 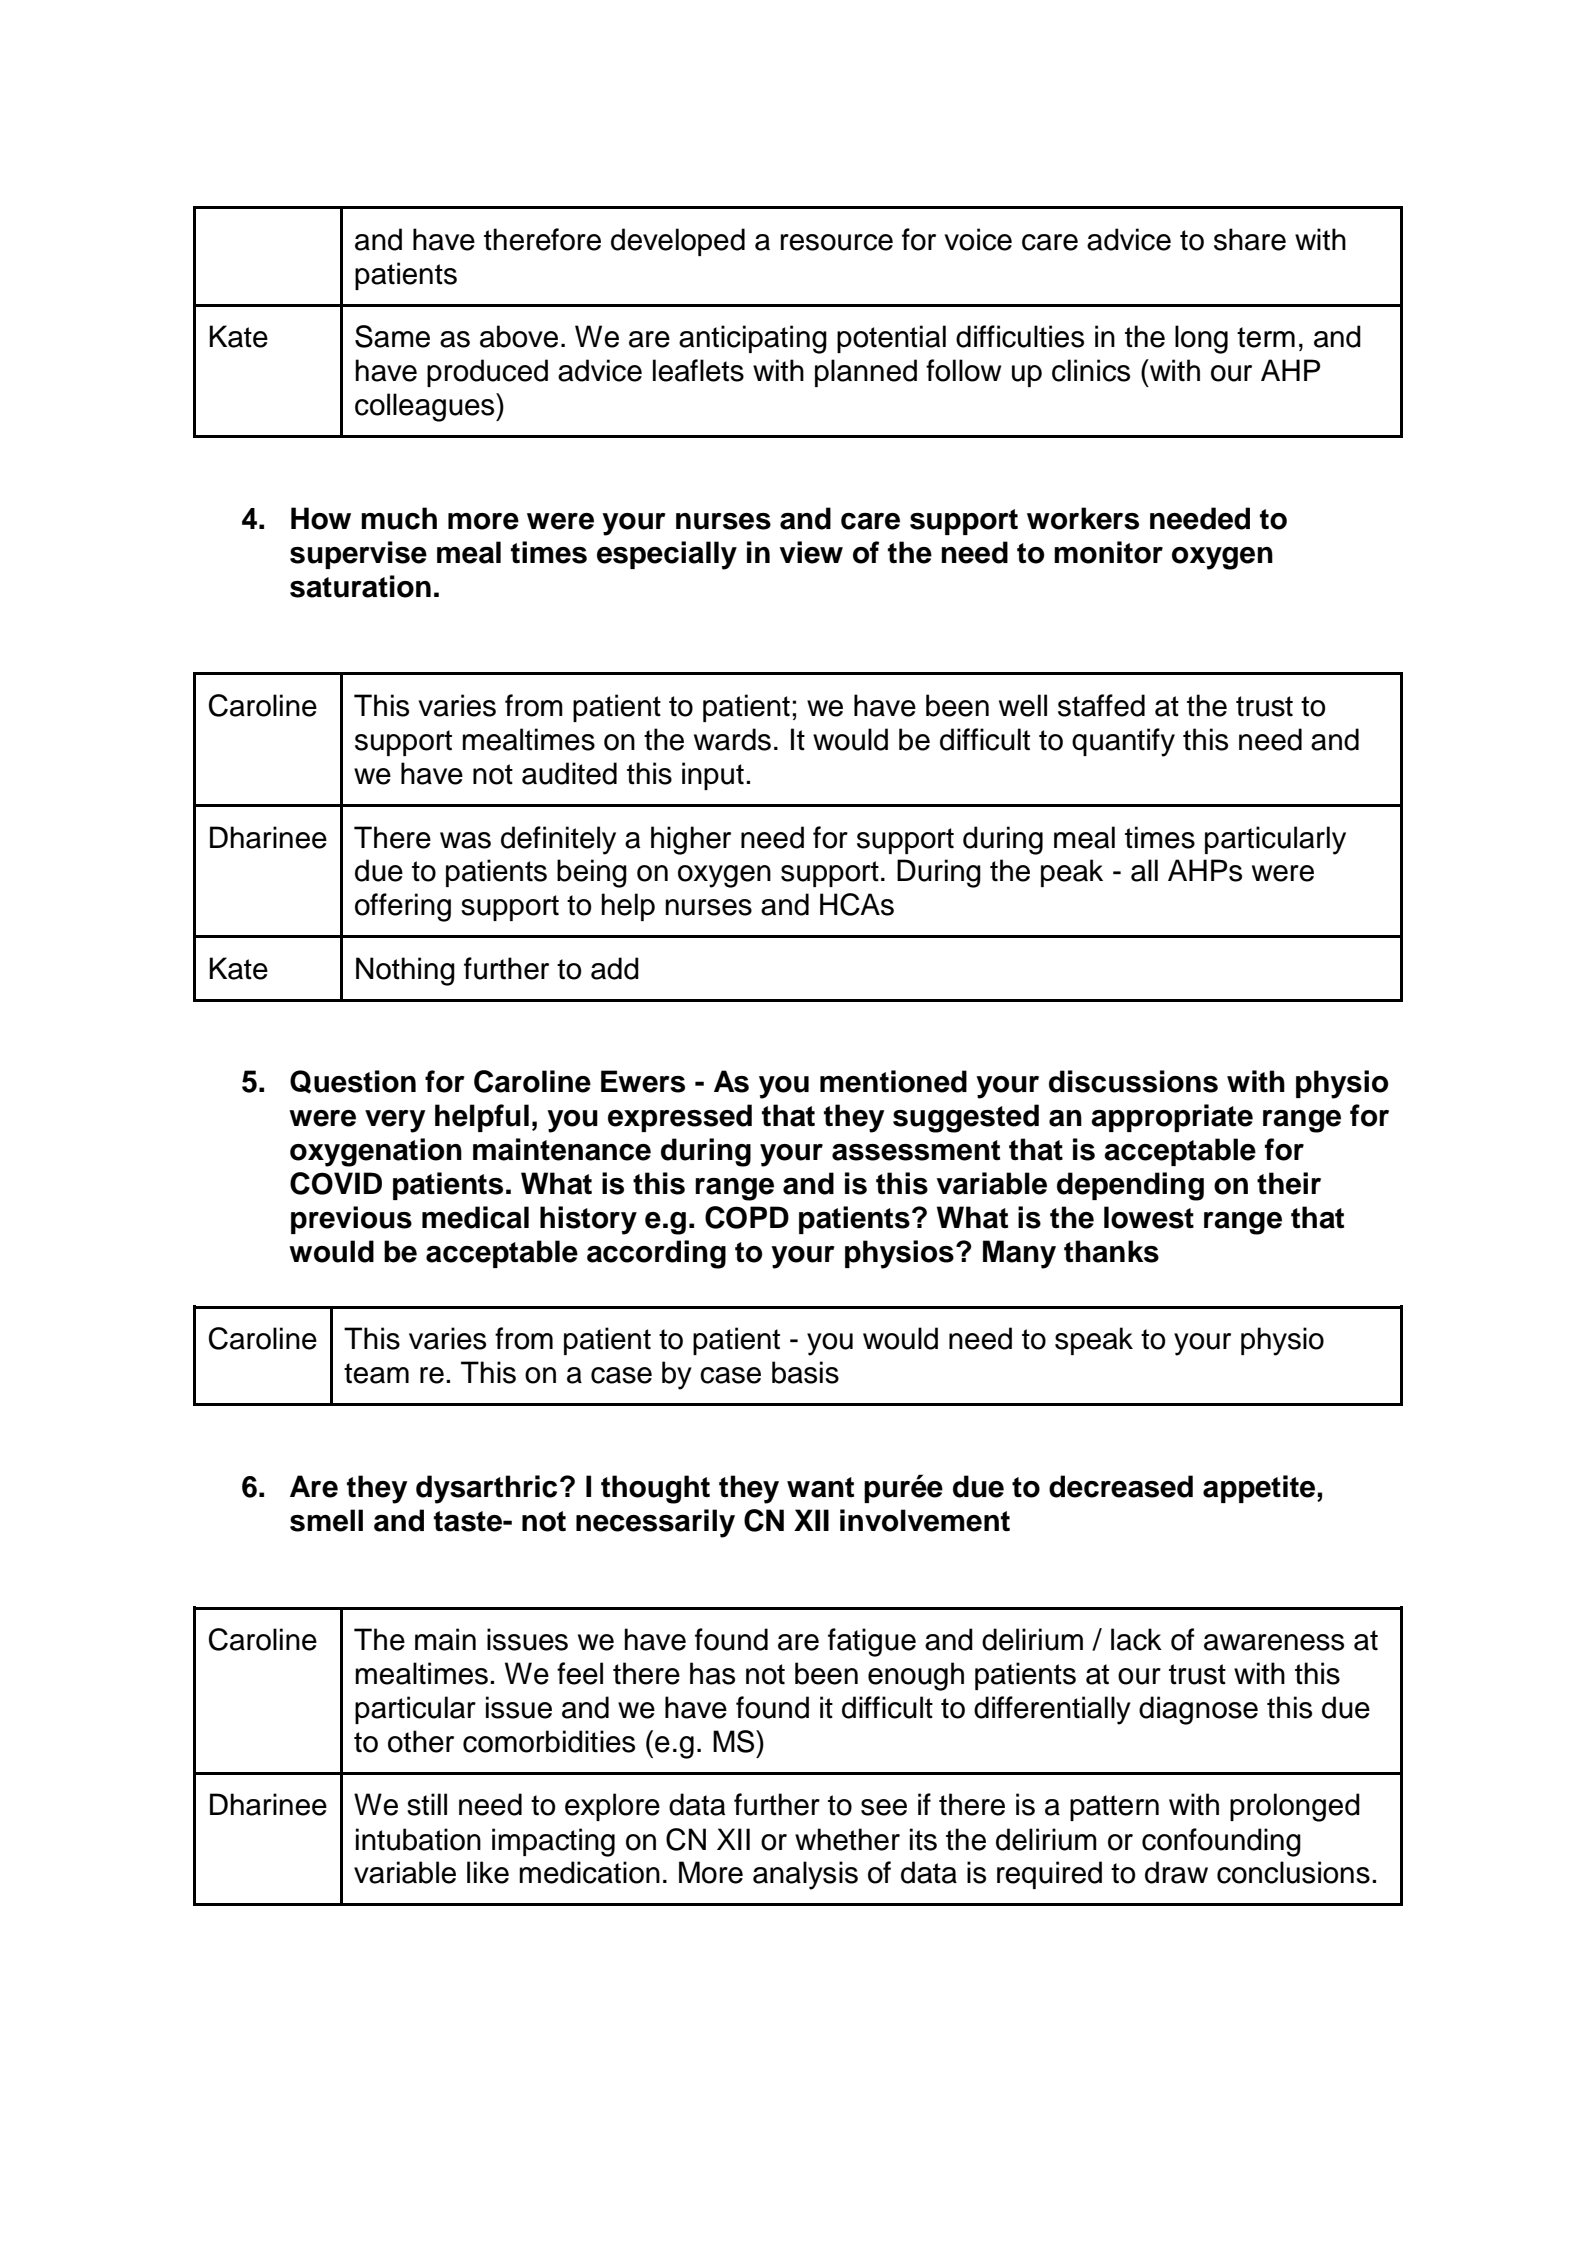 What do you see at coordinates (837, 242) in the screenshot?
I see `resource` at bounding box center [837, 242].
